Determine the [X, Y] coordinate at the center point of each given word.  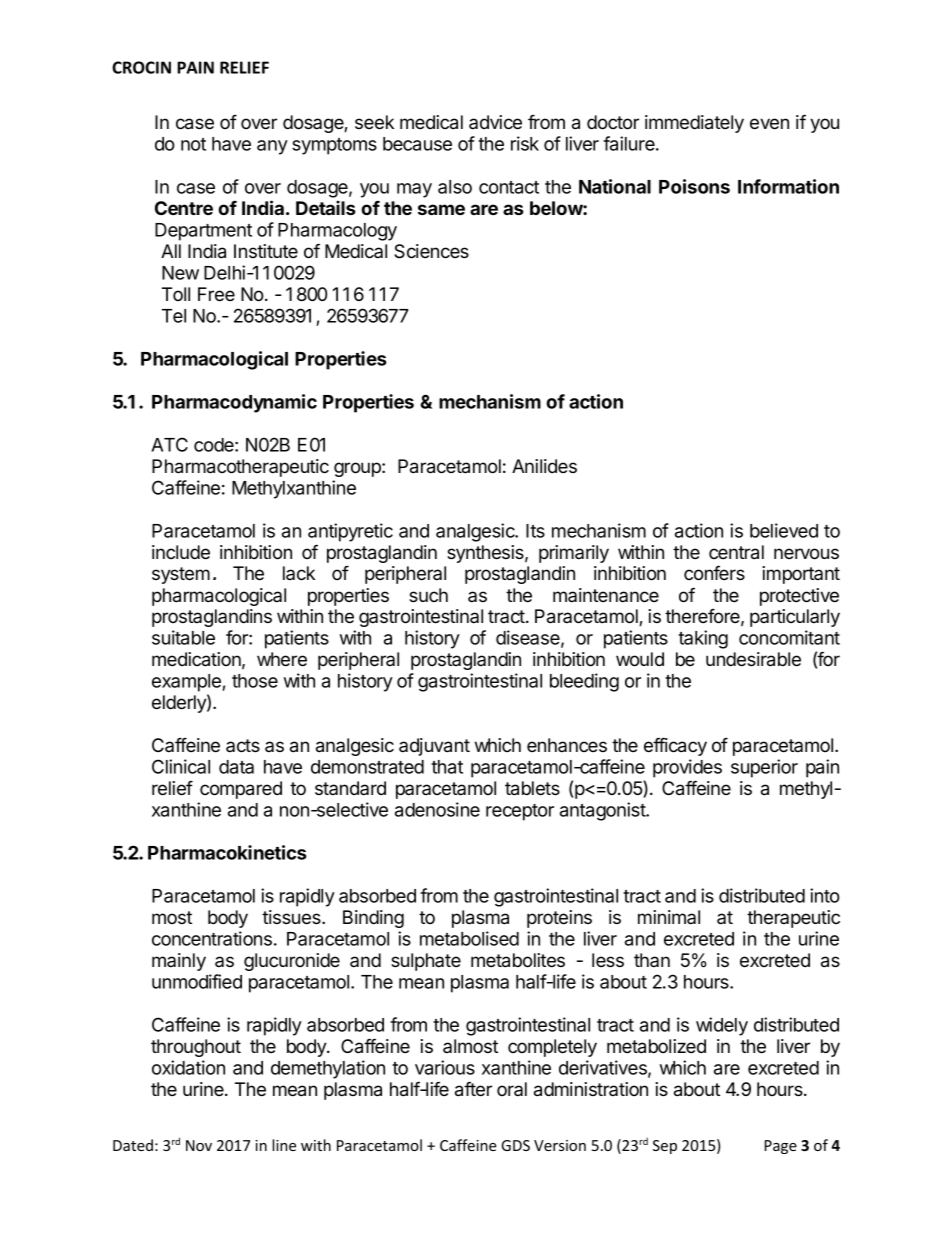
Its [535, 531]
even [769, 123]
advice [495, 122]
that [447, 767]
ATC [169, 444]
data [236, 767]
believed [784, 530]
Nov [199, 1145]
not [193, 144]
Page [781, 1147]
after [473, 1089]
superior [764, 768]
